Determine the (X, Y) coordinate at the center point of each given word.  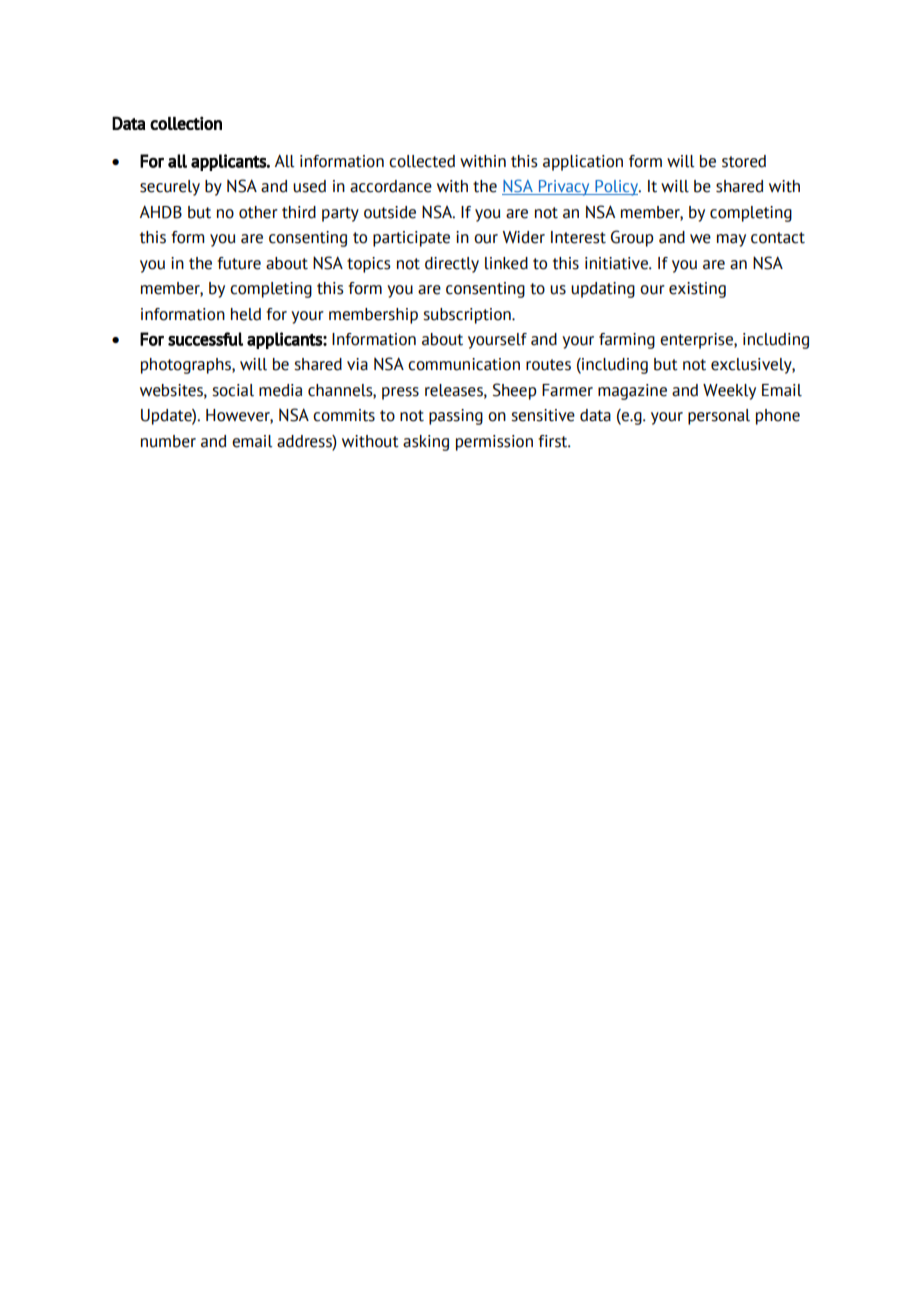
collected (422, 161)
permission (494, 443)
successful (205, 339)
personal (719, 417)
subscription (468, 316)
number (168, 441)
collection (186, 123)
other (258, 212)
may (731, 240)
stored (744, 161)
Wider (524, 237)
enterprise (697, 341)
